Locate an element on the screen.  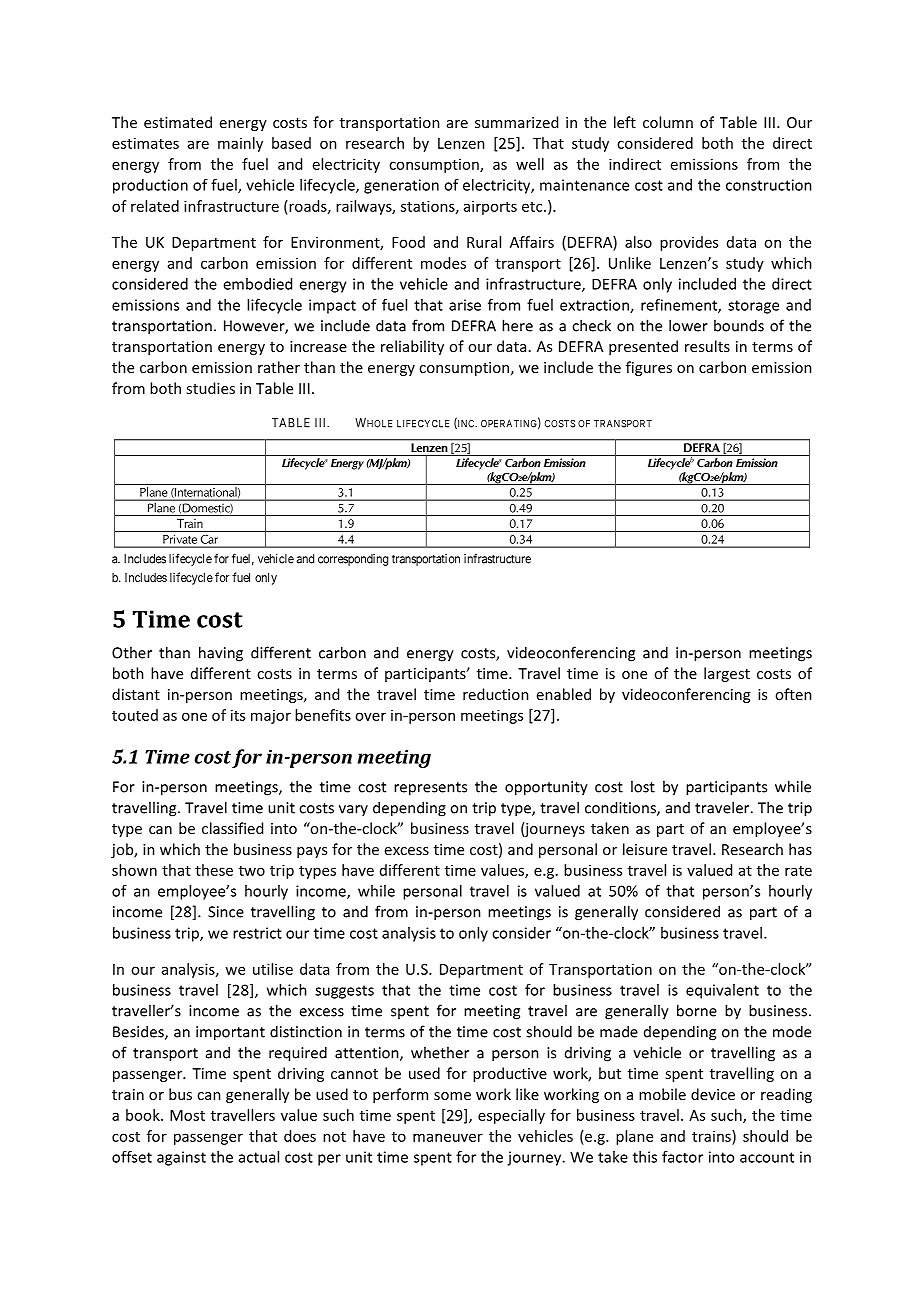
summarized is located at coordinates (516, 122).
